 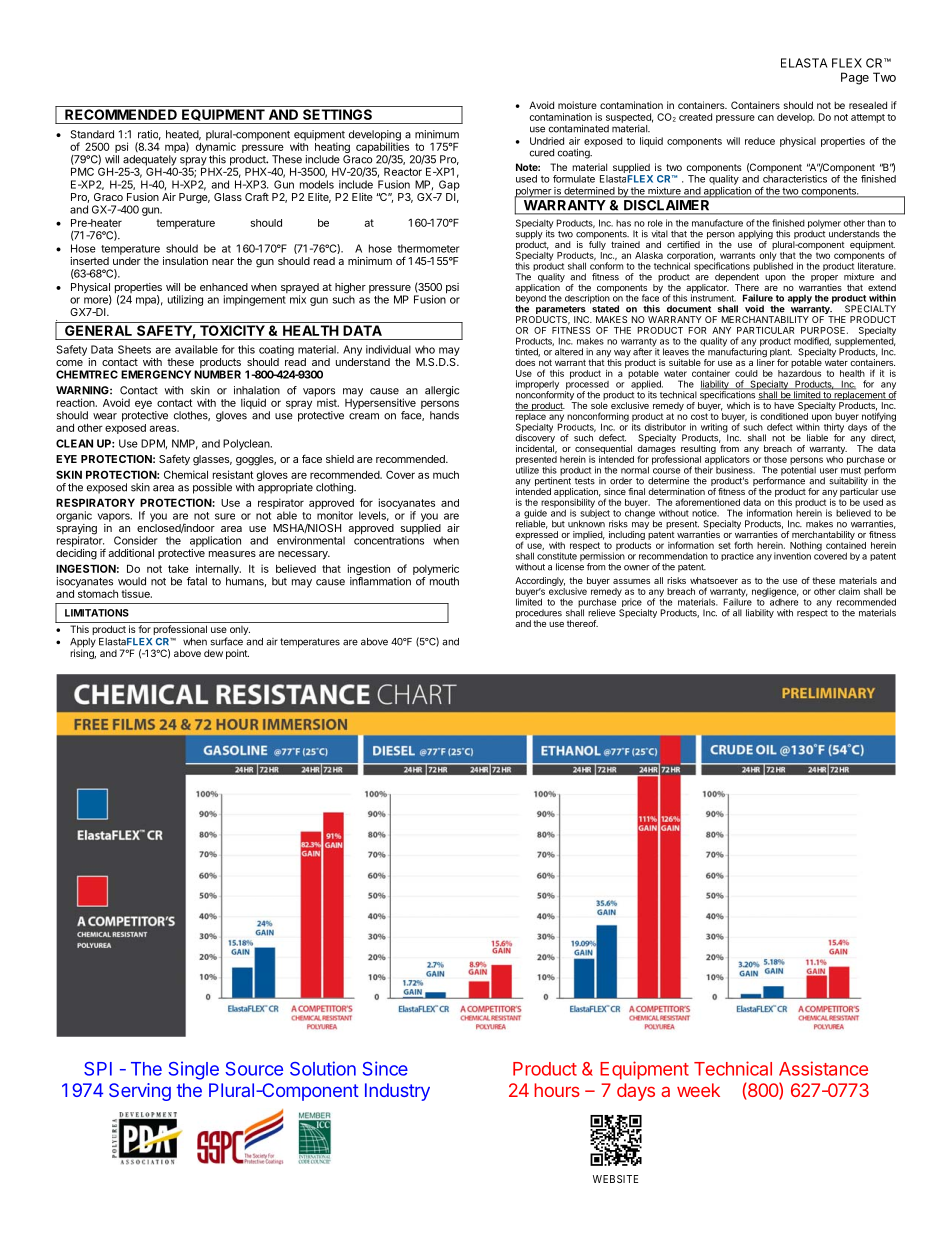 What do you see at coordinates (444, 581) in the document?
I see `mouth` at bounding box center [444, 581].
